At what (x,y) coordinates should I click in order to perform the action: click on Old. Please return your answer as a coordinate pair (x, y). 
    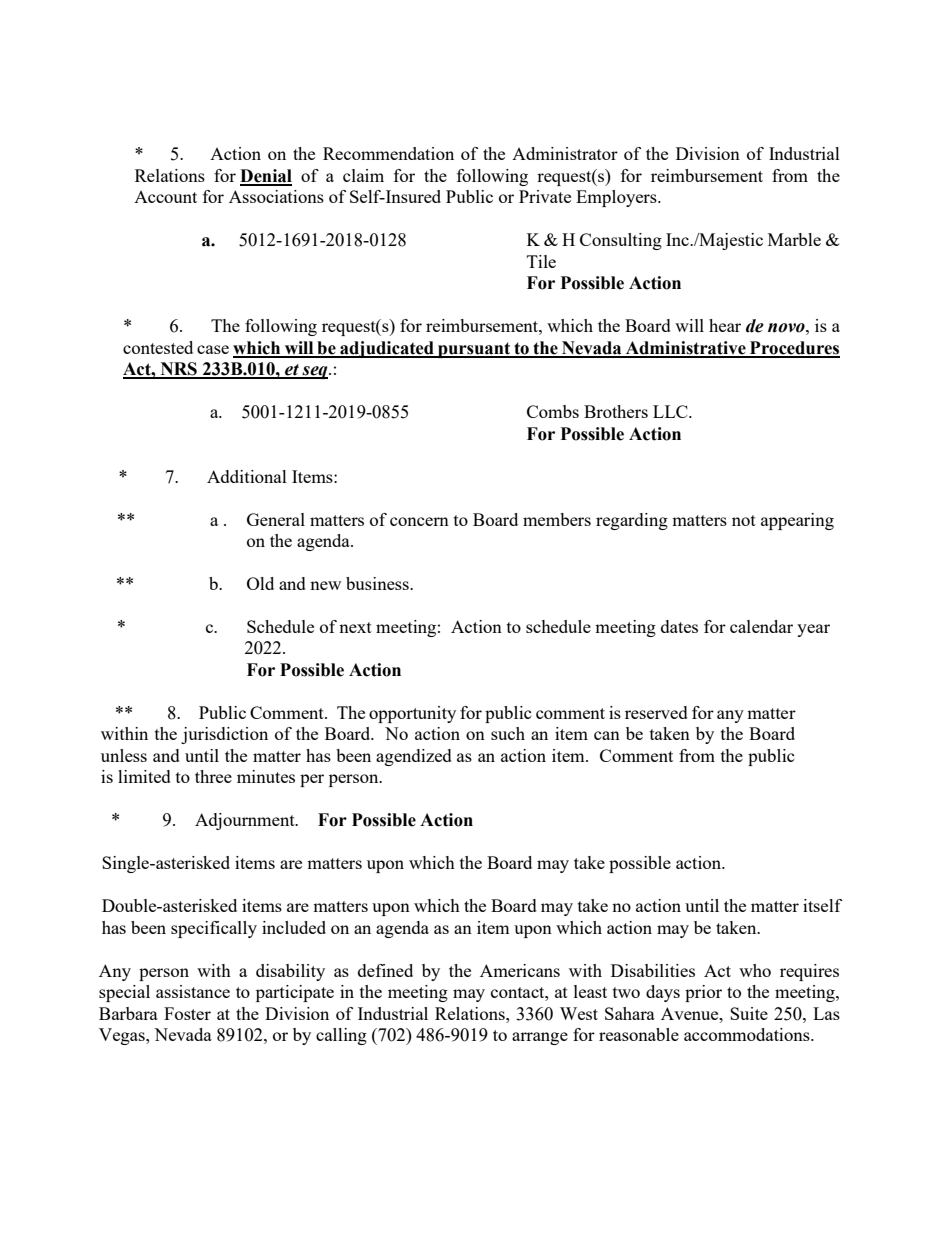
    Looking at the image, I should click on (260, 583).
